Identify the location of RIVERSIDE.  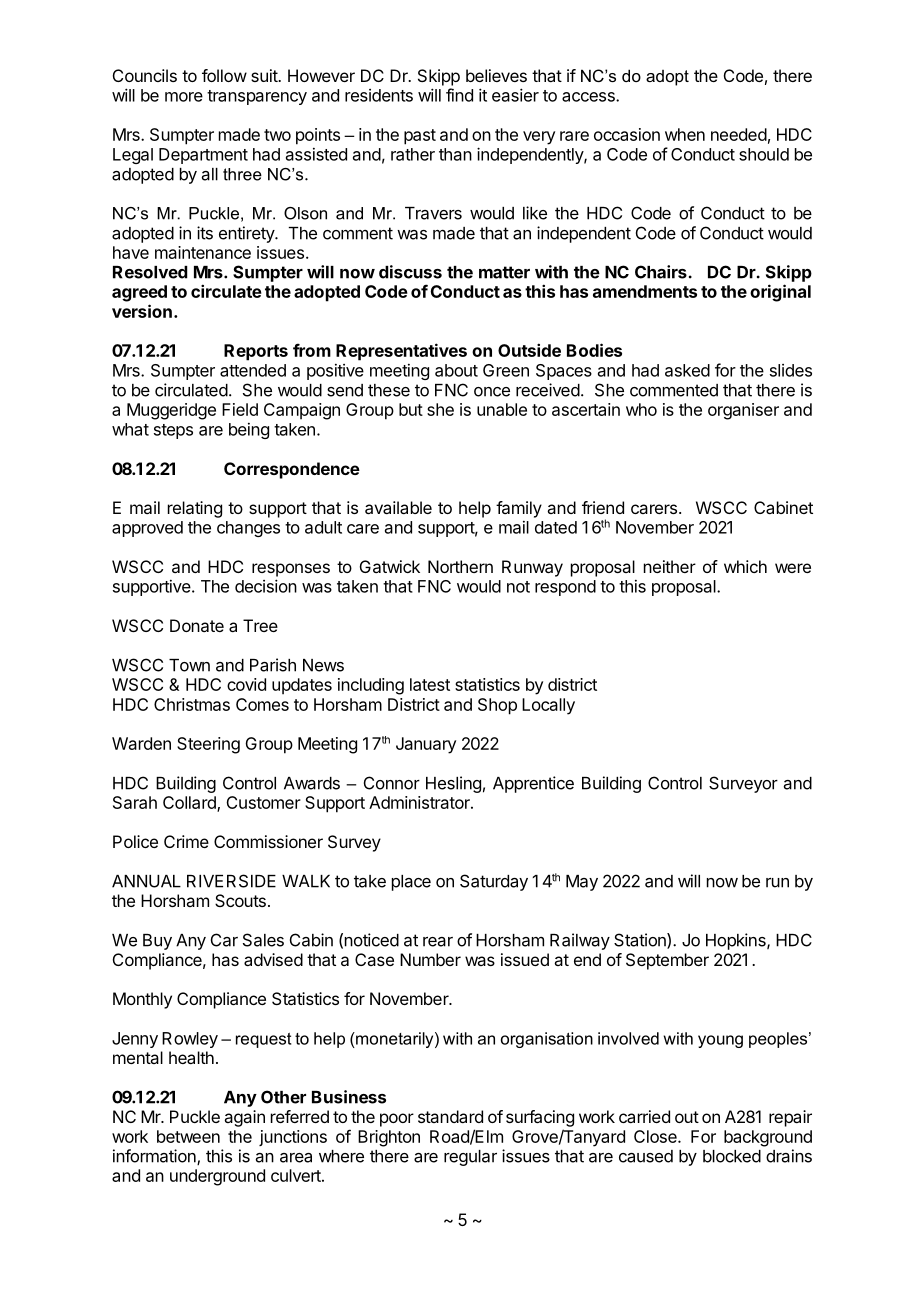
(231, 881).
